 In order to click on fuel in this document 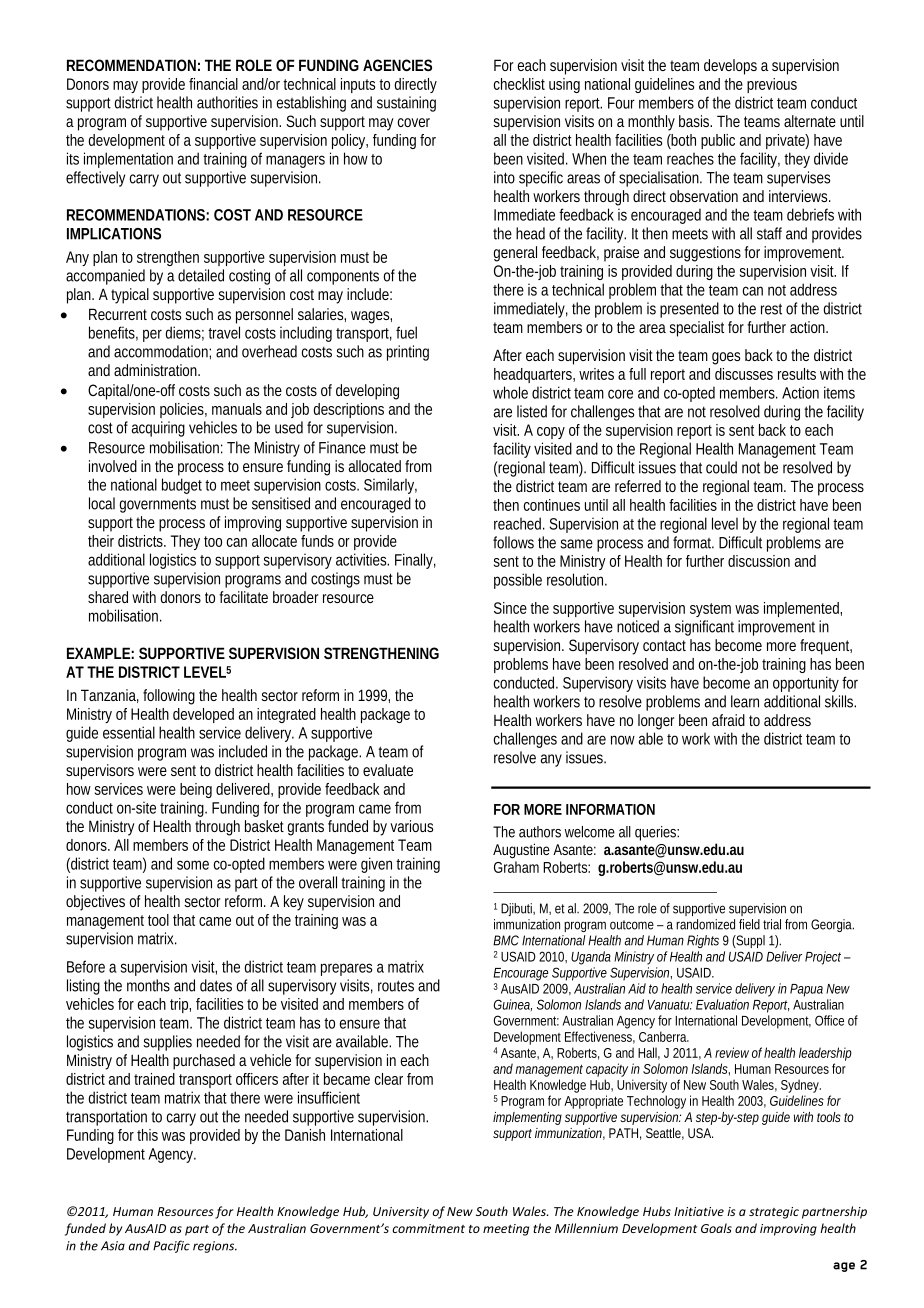, I will do `click(406, 332)`.
